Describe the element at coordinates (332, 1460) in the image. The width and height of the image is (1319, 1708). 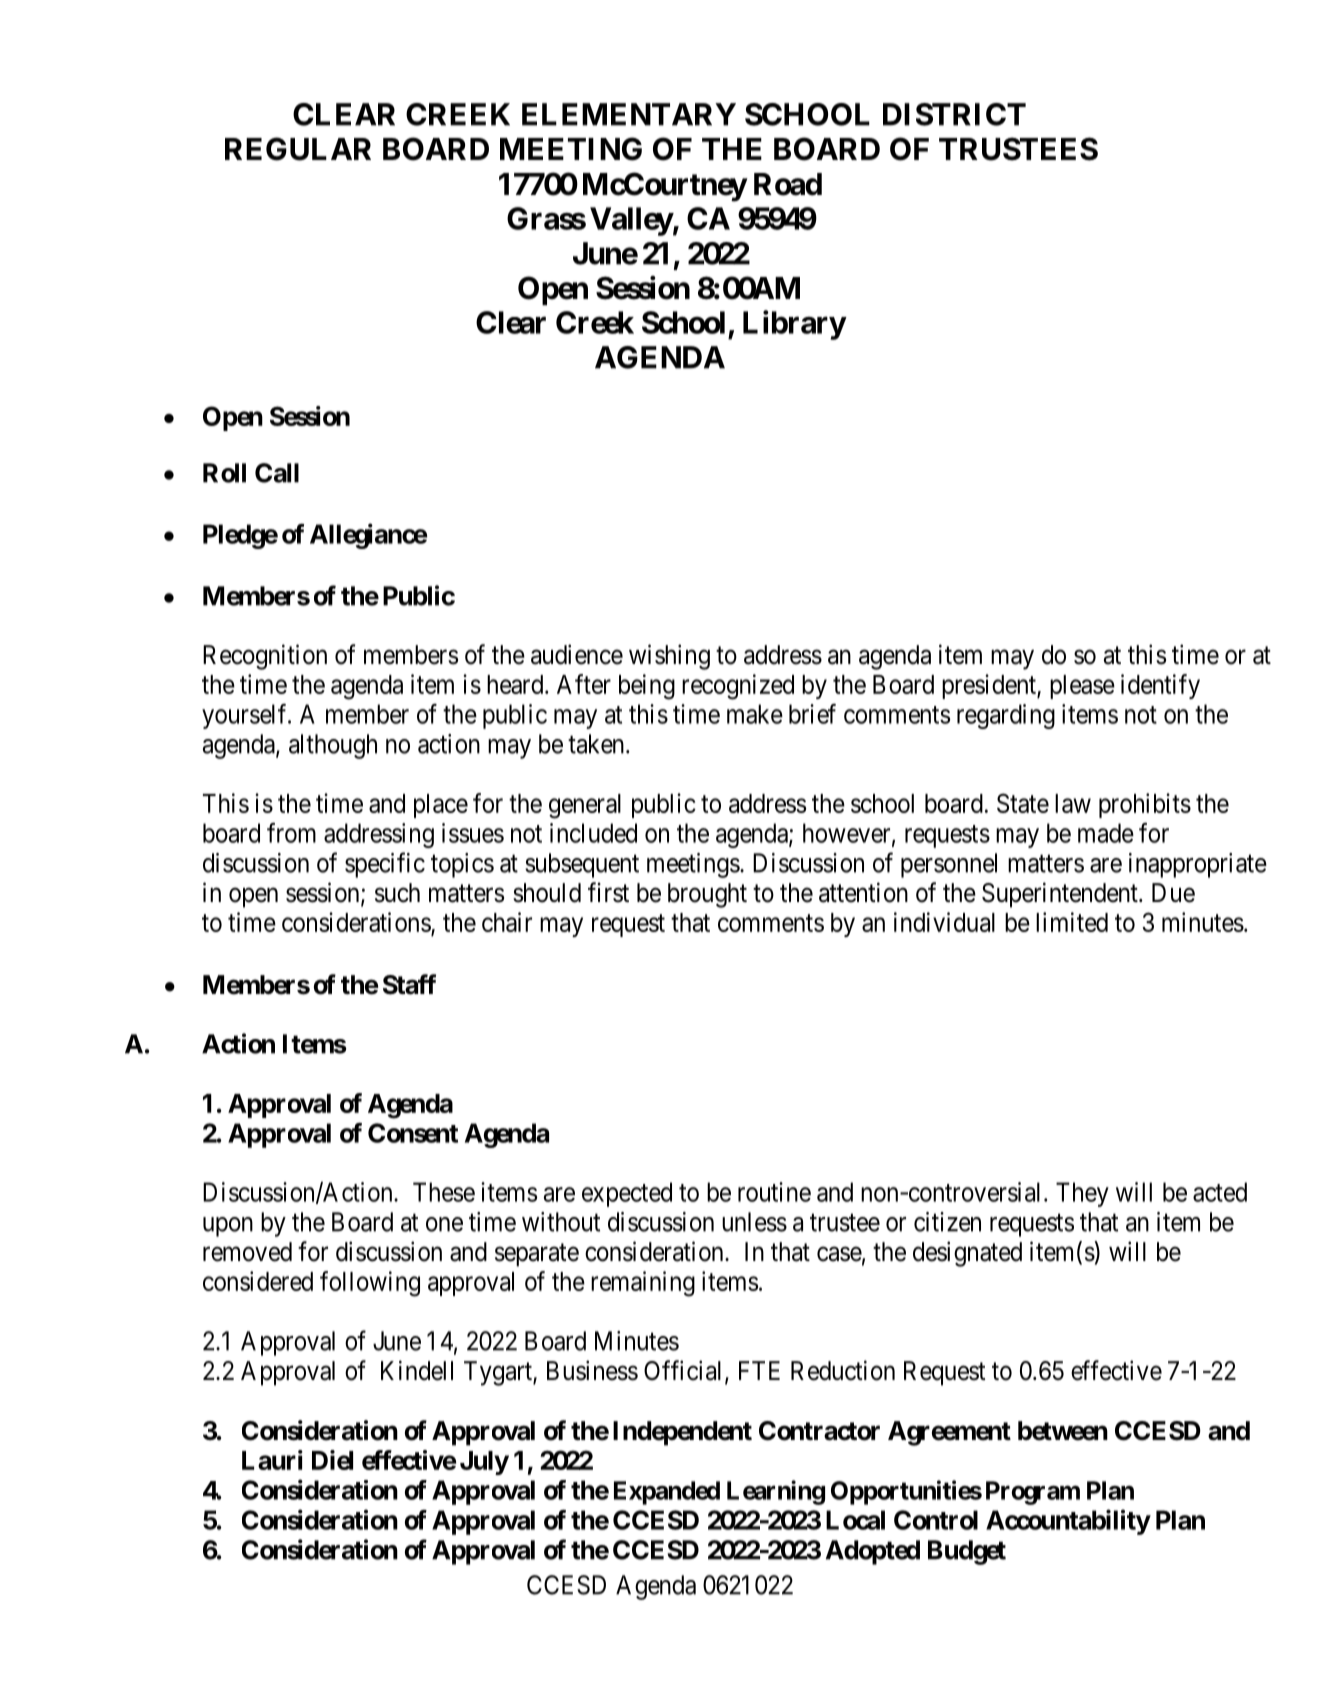
I see `Diel` at that location.
